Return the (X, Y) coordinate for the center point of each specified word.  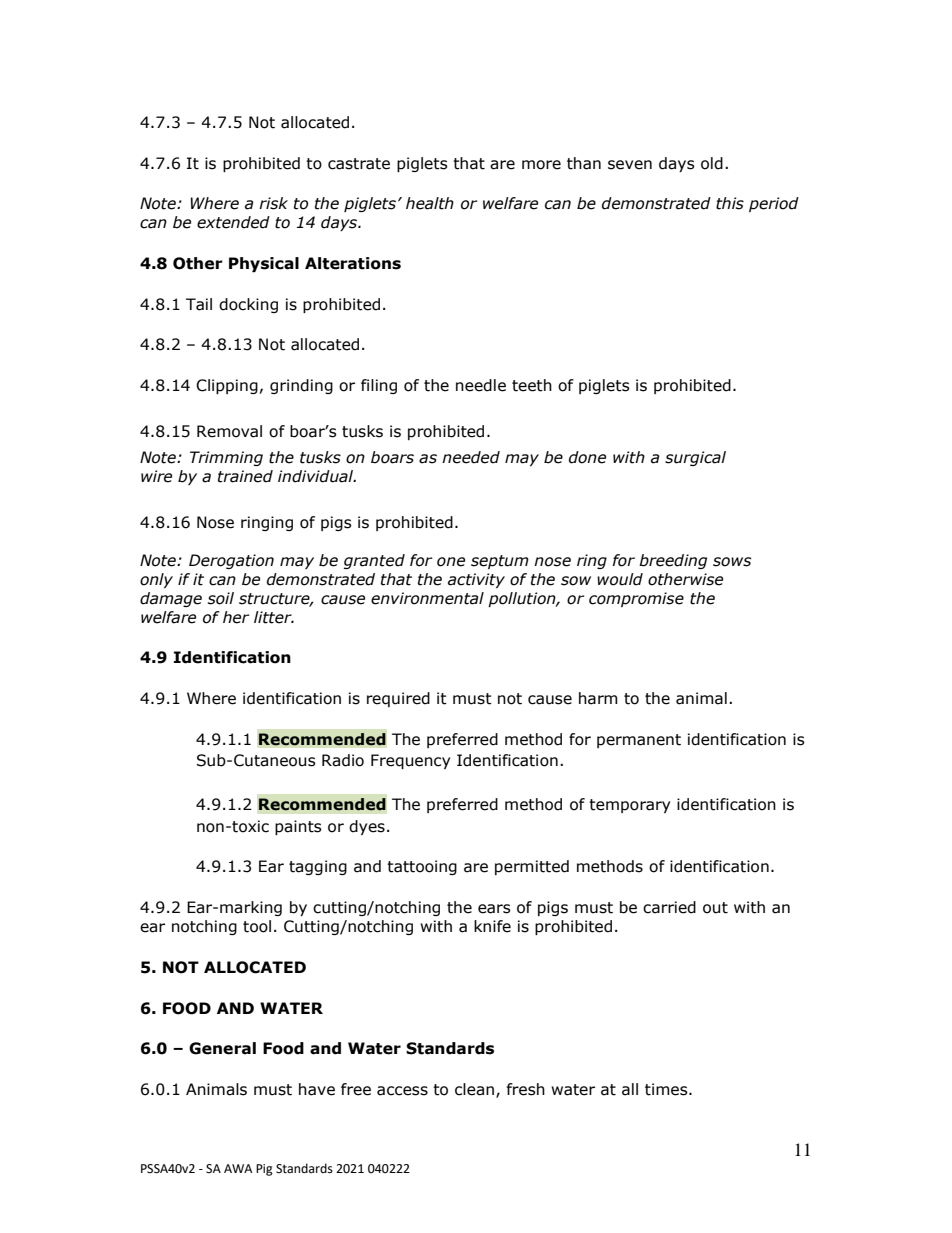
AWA (238, 1168)
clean (474, 1089)
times (667, 1089)
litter (274, 617)
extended (233, 222)
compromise (636, 599)
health (430, 203)
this (730, 203)
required (398, 699)
